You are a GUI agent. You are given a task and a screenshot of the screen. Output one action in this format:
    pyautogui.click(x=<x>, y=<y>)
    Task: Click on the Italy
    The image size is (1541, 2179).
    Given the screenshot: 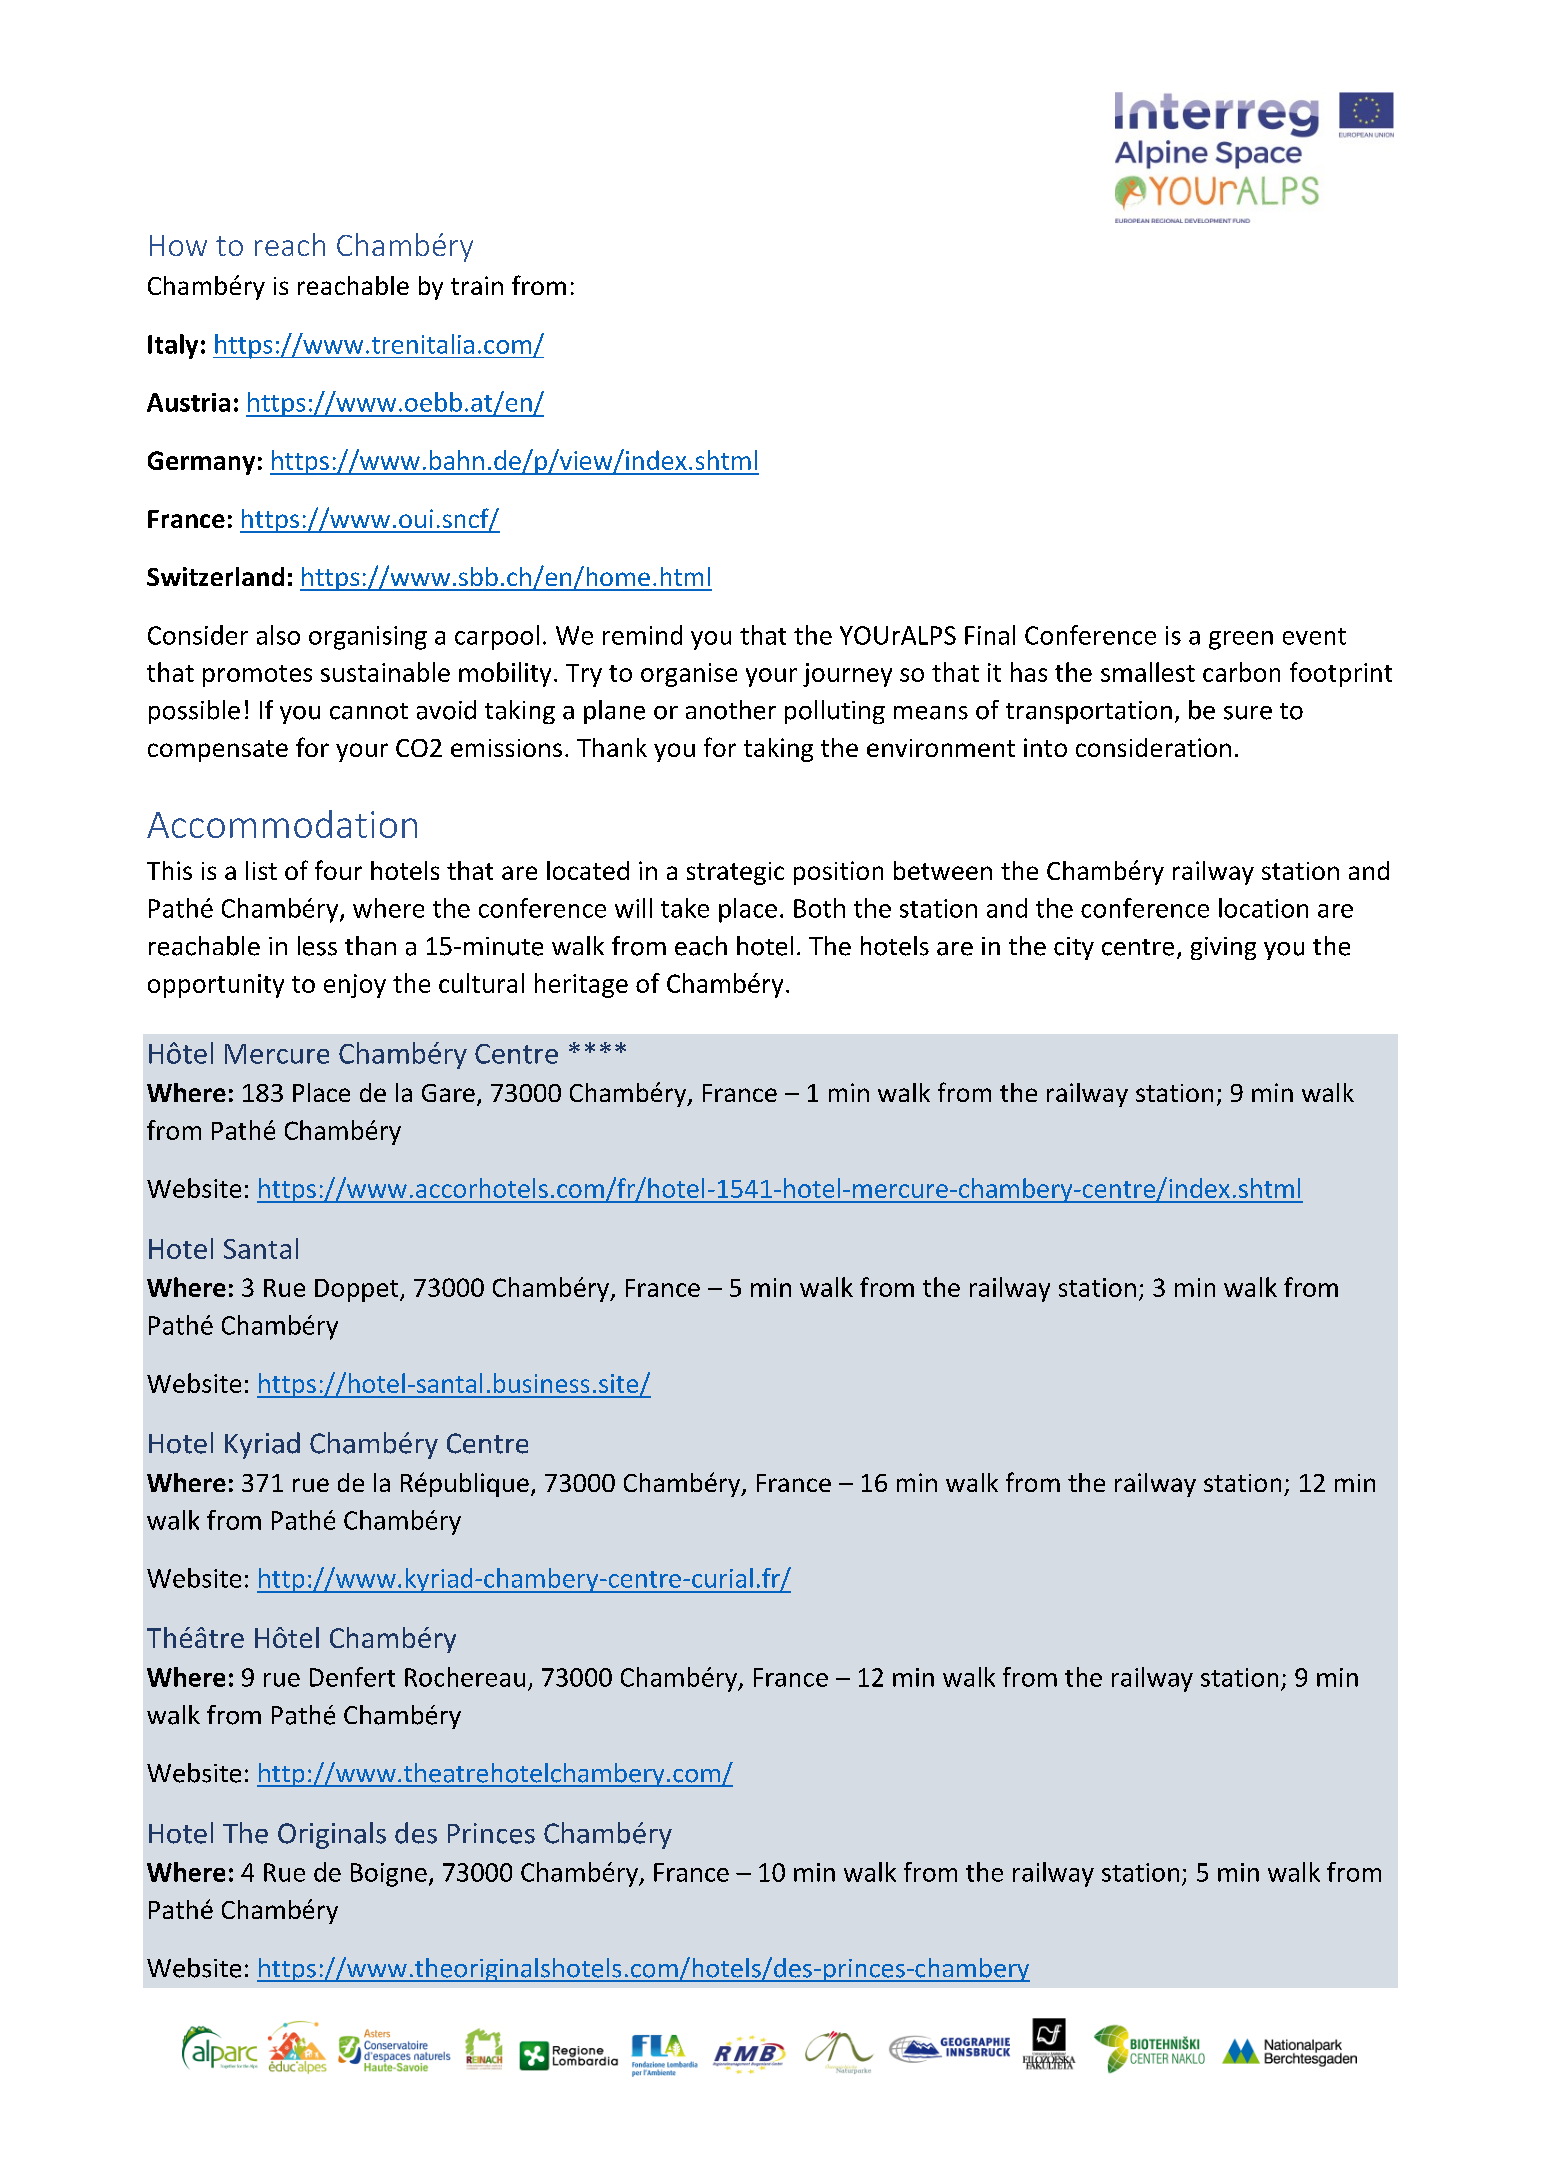 What is the action you would take?
    pyautogui.click(x=173, y=346)
